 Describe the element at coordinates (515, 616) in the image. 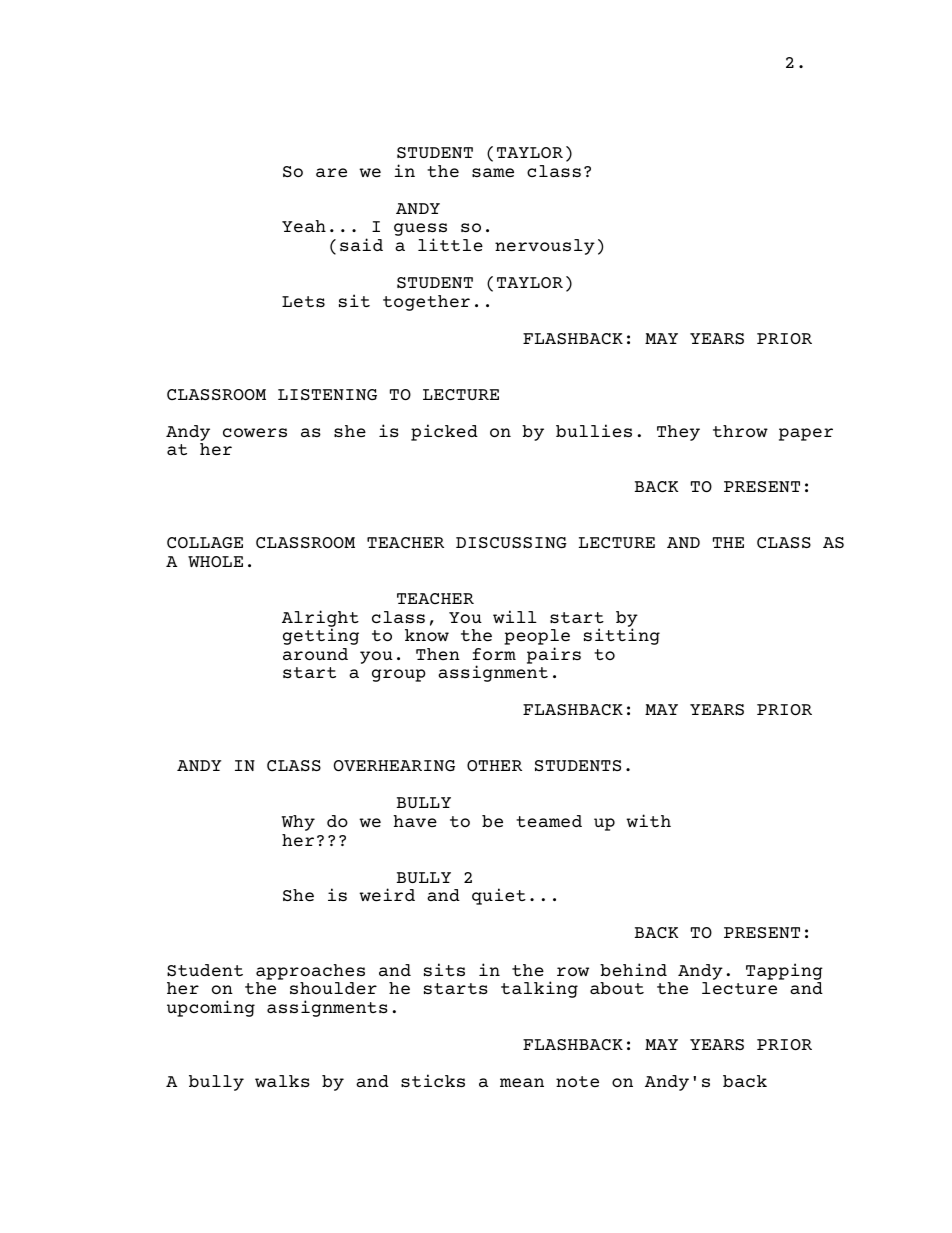

I see `will` at that location.
